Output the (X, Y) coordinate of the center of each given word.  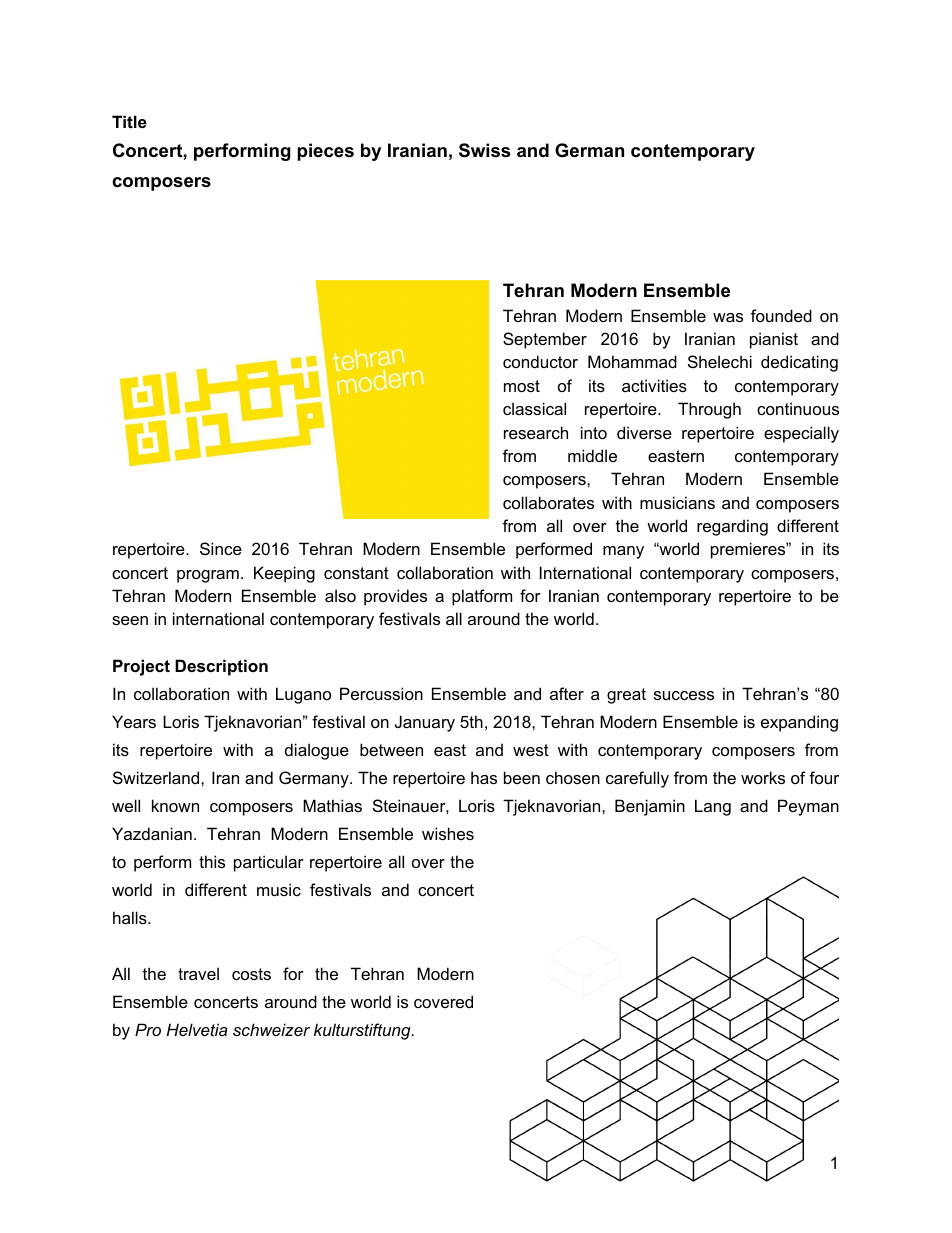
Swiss (484, 150)
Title (129, 121)
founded (781, 315)
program (208, 576)
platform (482, 597)
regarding (732, 527)
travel (198, 973)
